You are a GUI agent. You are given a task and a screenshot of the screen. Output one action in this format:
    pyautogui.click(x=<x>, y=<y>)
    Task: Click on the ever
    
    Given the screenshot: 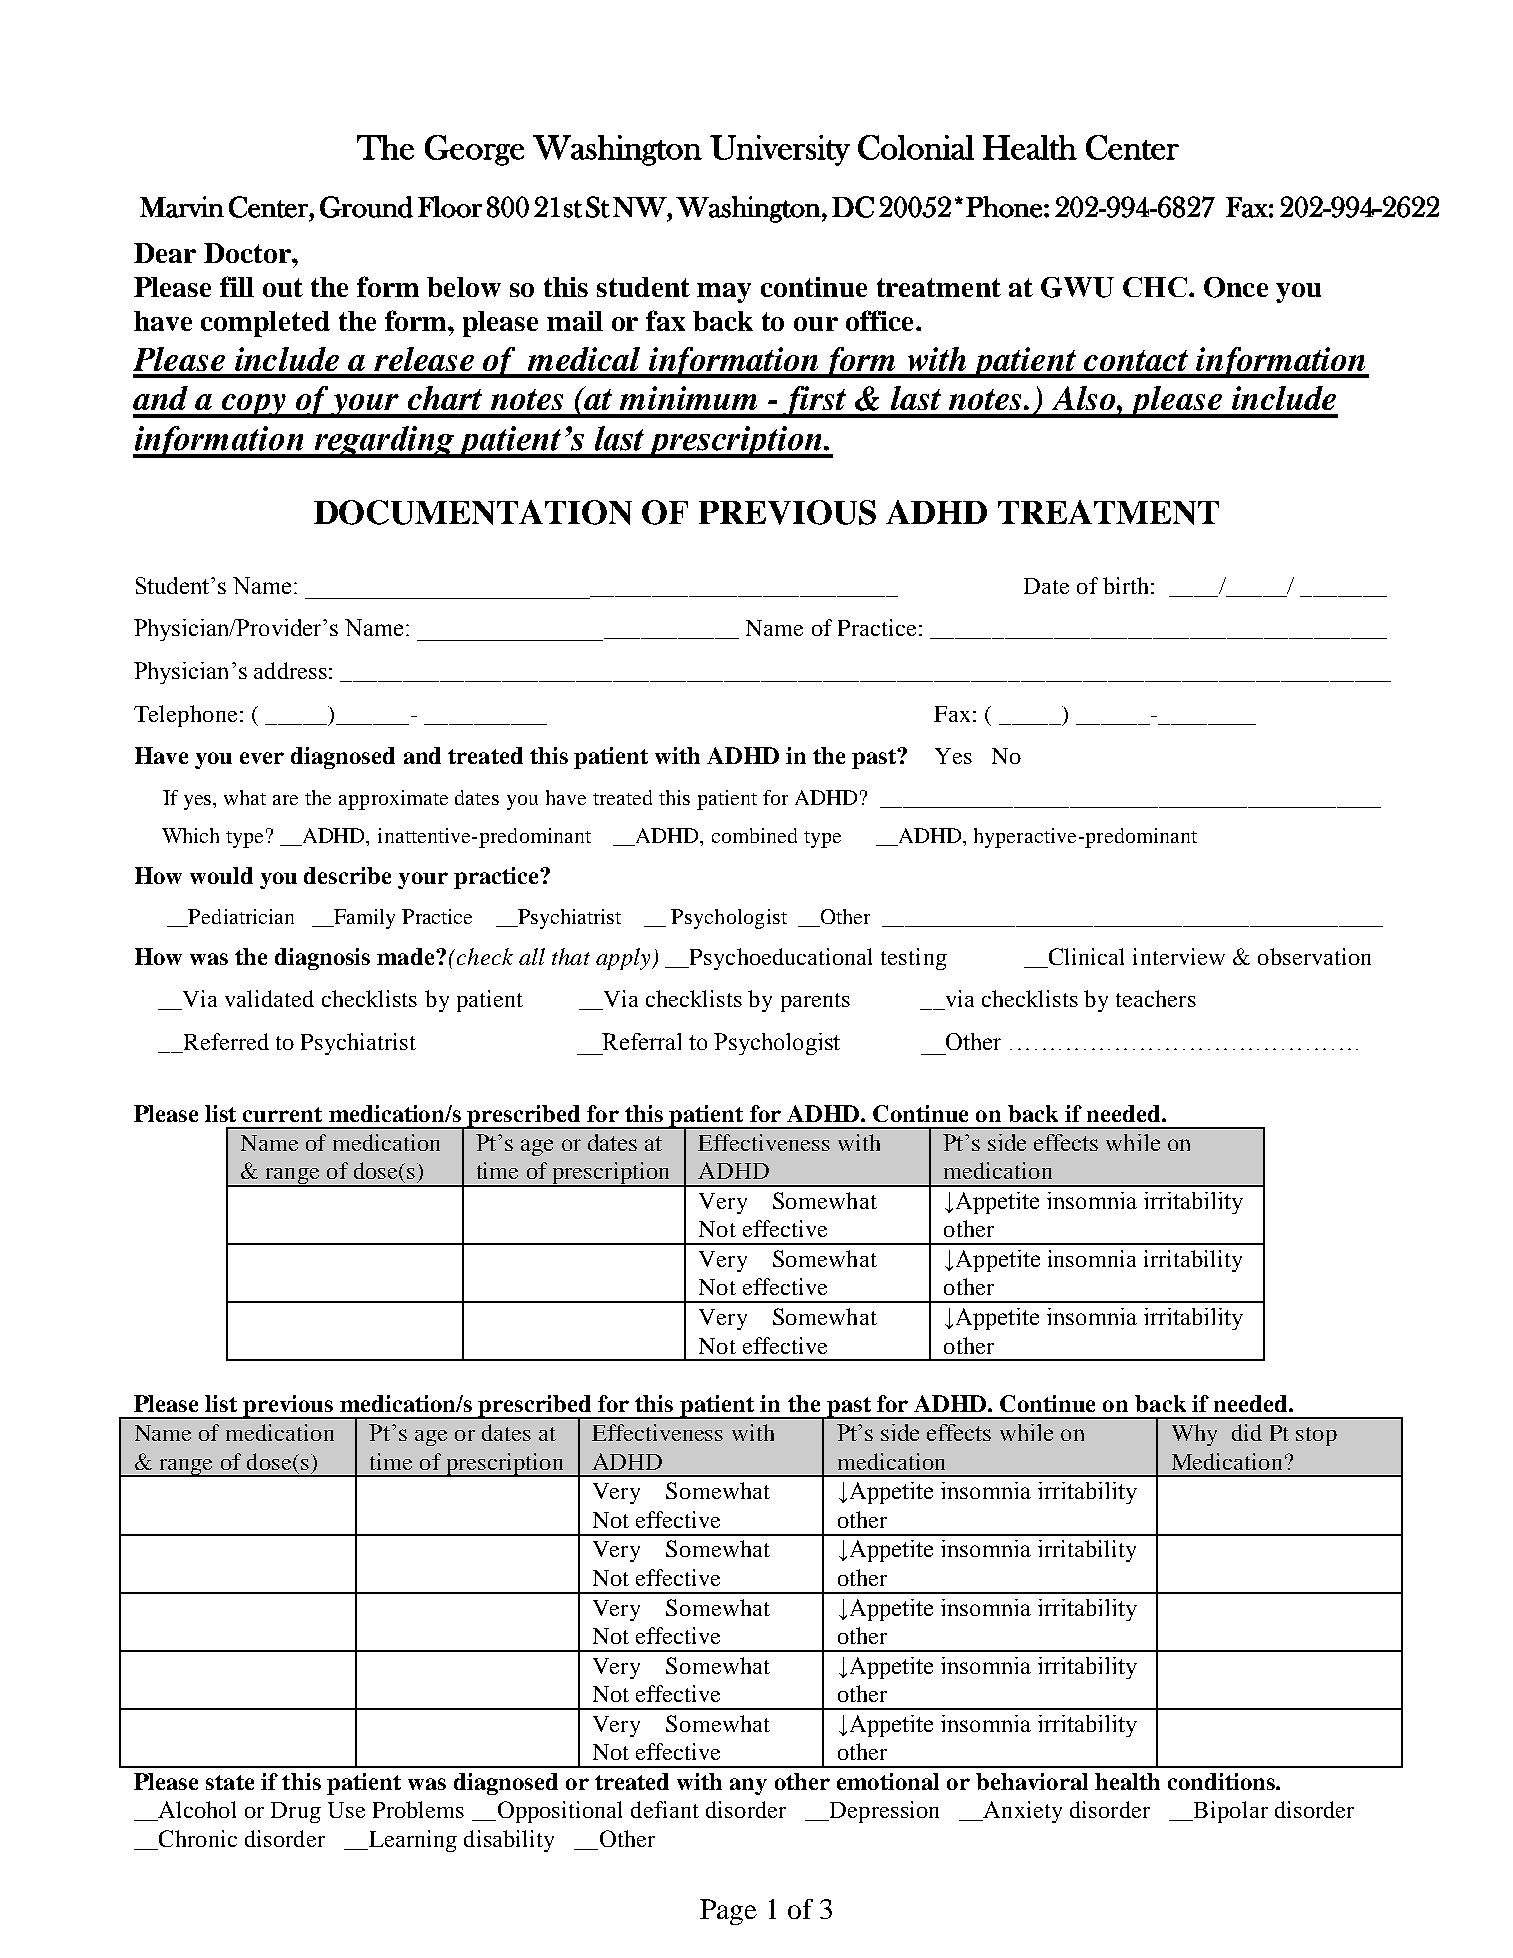 What is the action you would take?
    pyautogui.click(x=262, y=758)
